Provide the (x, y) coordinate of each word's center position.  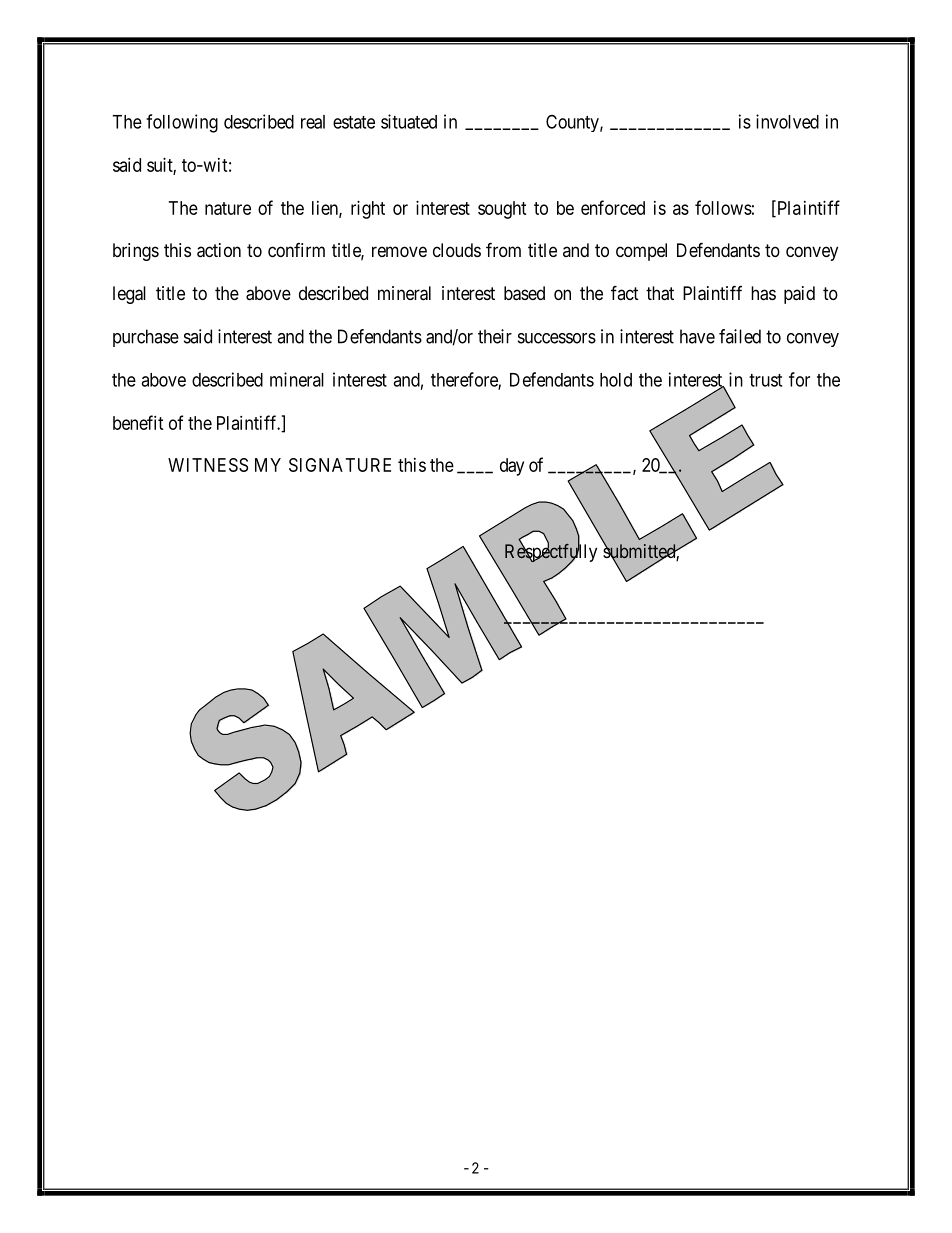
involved (787, 121)
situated (409, 121)
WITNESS (208, 465)
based (524, 293)
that (660, 293)
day (512, 467)
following (182, 123)
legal (129, 295)
